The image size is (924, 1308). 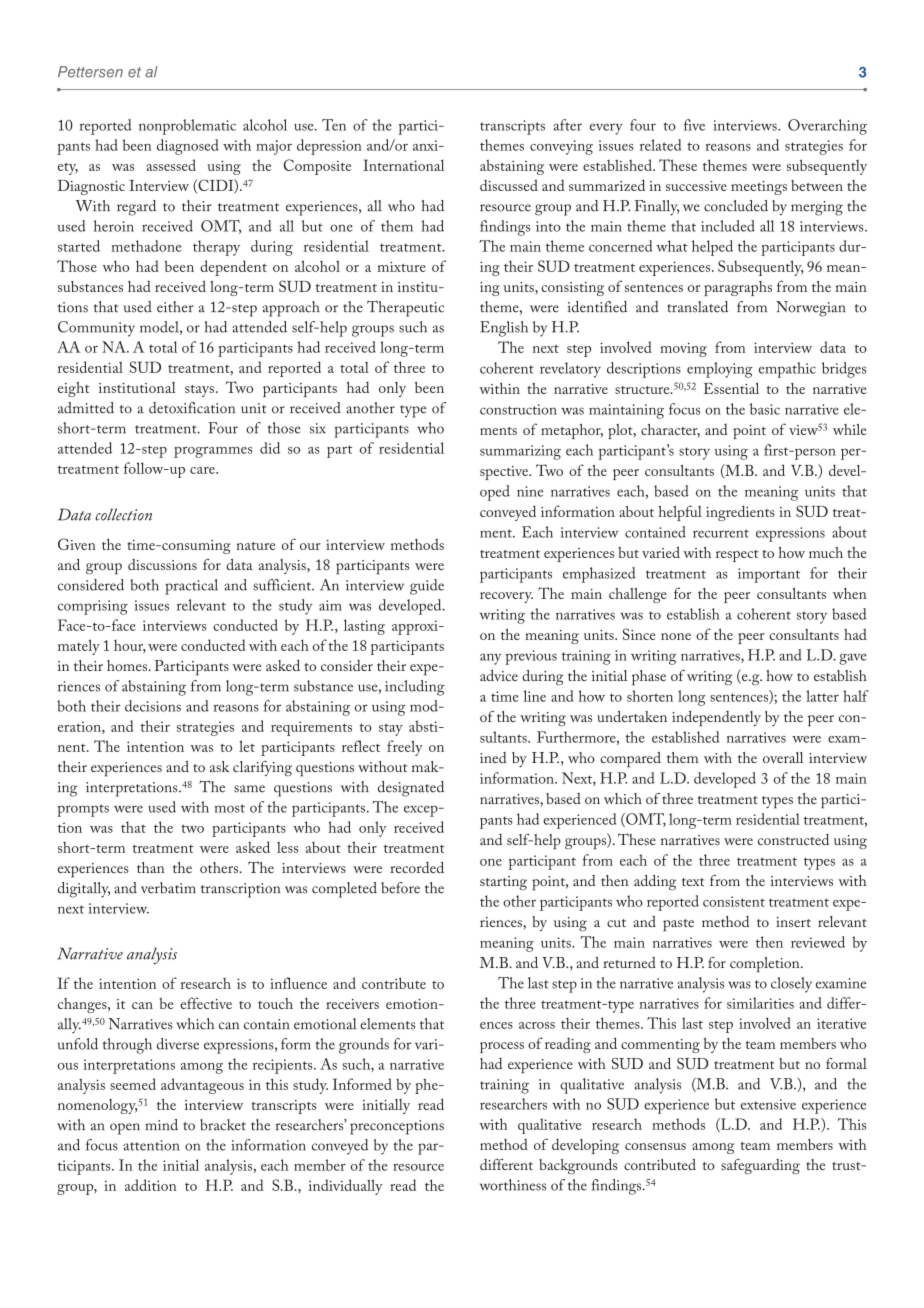 What do you see at coordinates (740, 513) in the document?
I see `ingredients` at bounding box center [740, 513].
